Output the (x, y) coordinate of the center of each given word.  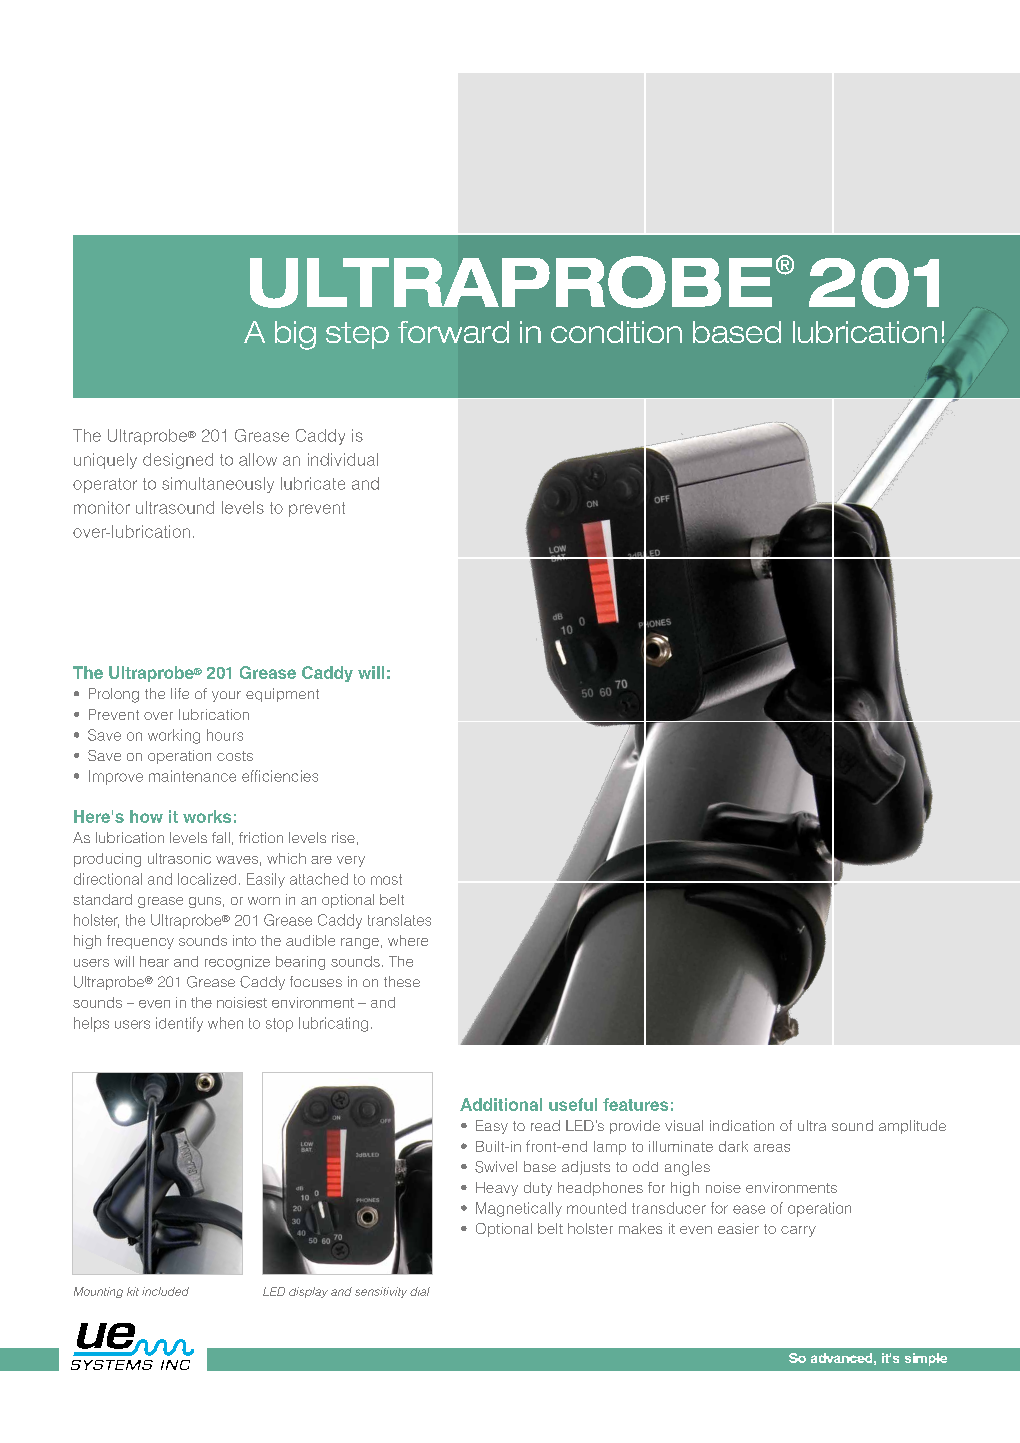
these (402, 981)
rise (343, 837)
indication (742, 1125)
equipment (282, 695)
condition (616, 332)
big (295, 335)
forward (453, 332)
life (180, 693)
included (165, 1291)
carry (798, 1231)
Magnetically (519, 1209)
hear (154, 961)
